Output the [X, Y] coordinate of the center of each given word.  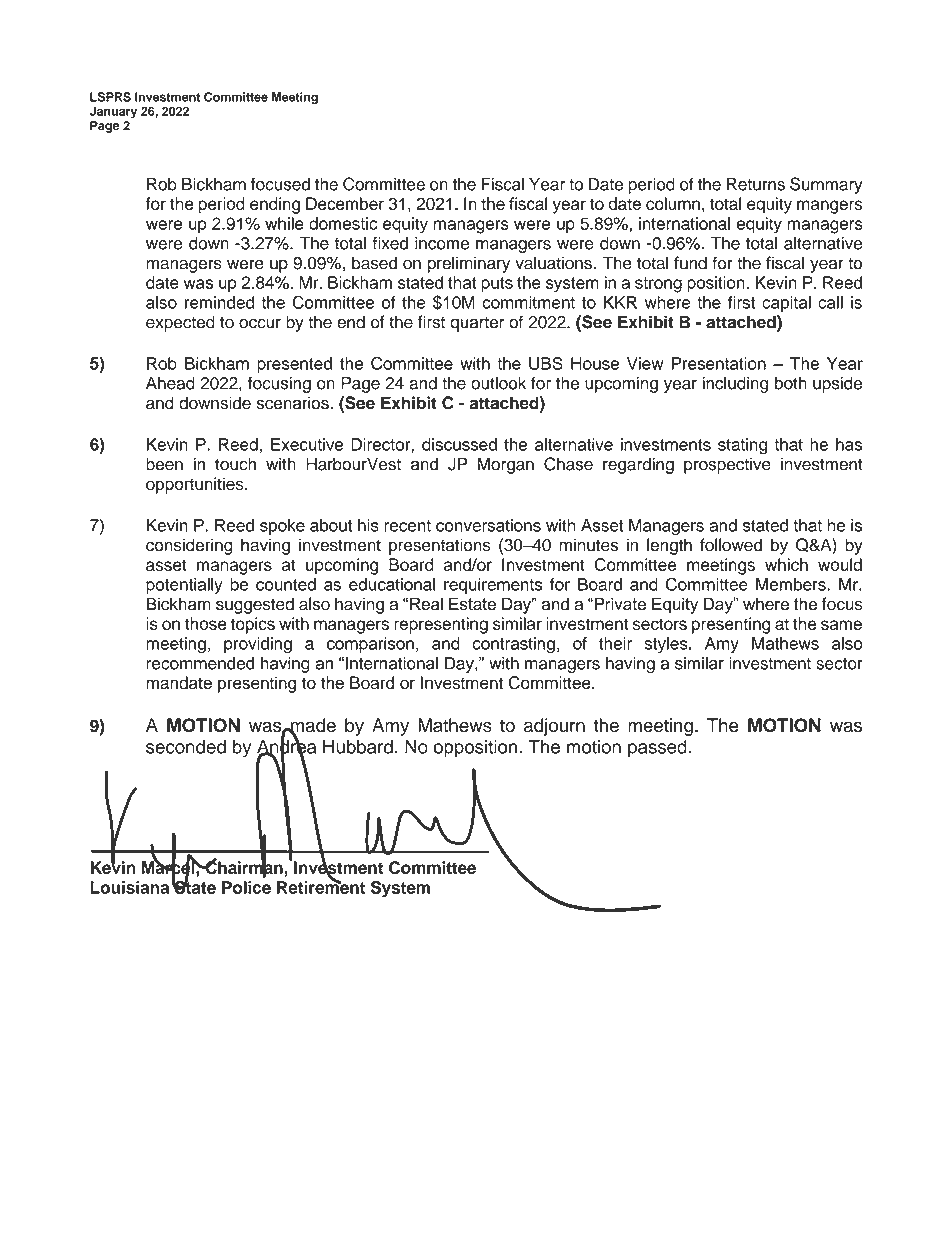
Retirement [321, 886]
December [345, 203]
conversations [488, 525]
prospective [727, 466]
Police [246, 887]
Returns [756, 184]
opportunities [196, 485]
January [113, 112]
